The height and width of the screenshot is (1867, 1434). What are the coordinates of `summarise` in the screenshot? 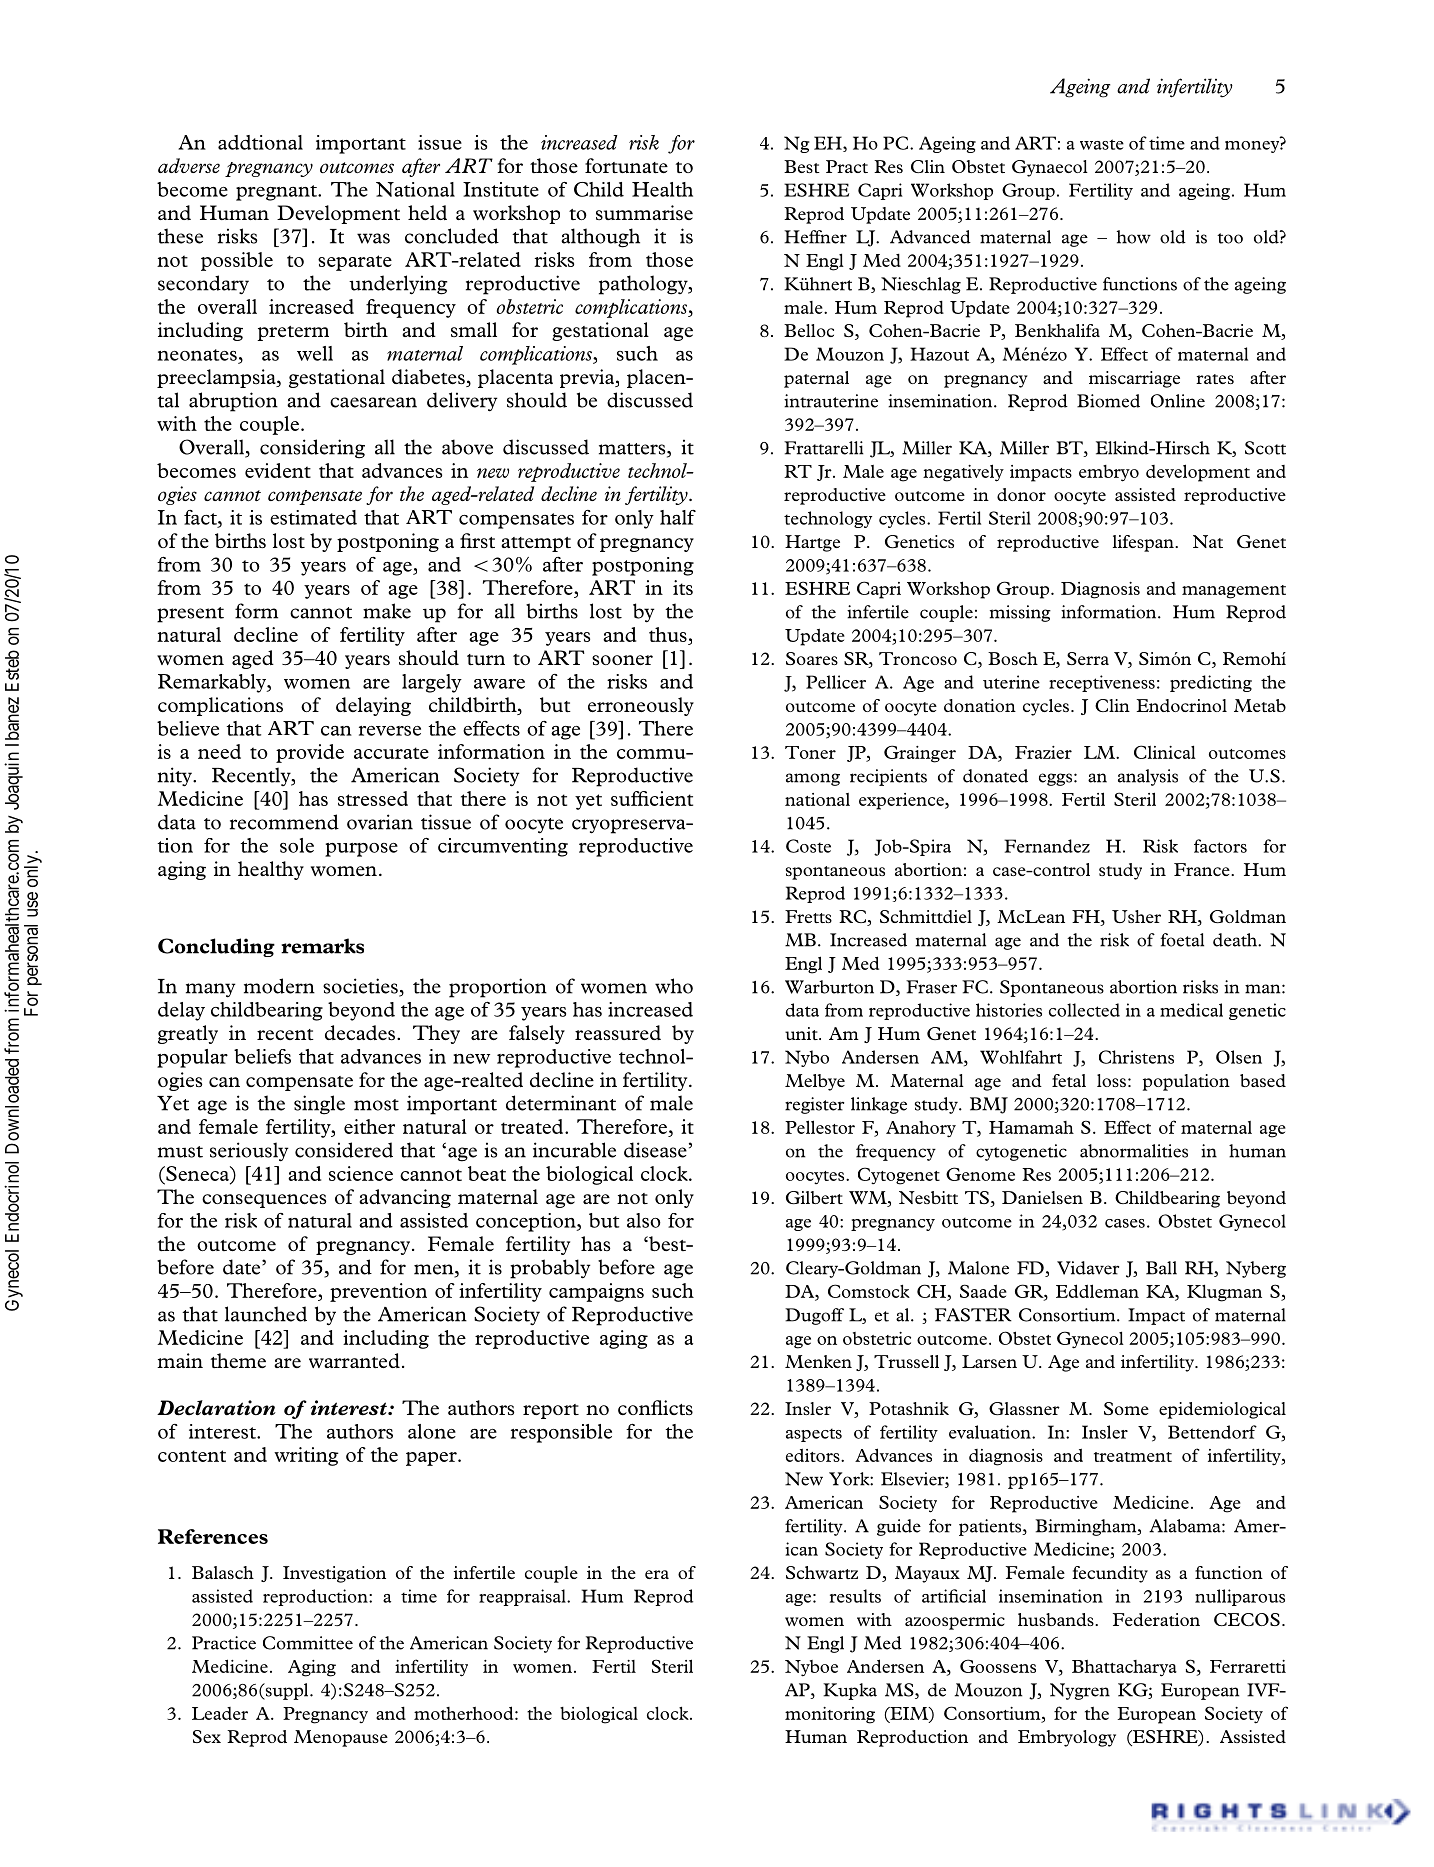 It's located at (644, 212).
